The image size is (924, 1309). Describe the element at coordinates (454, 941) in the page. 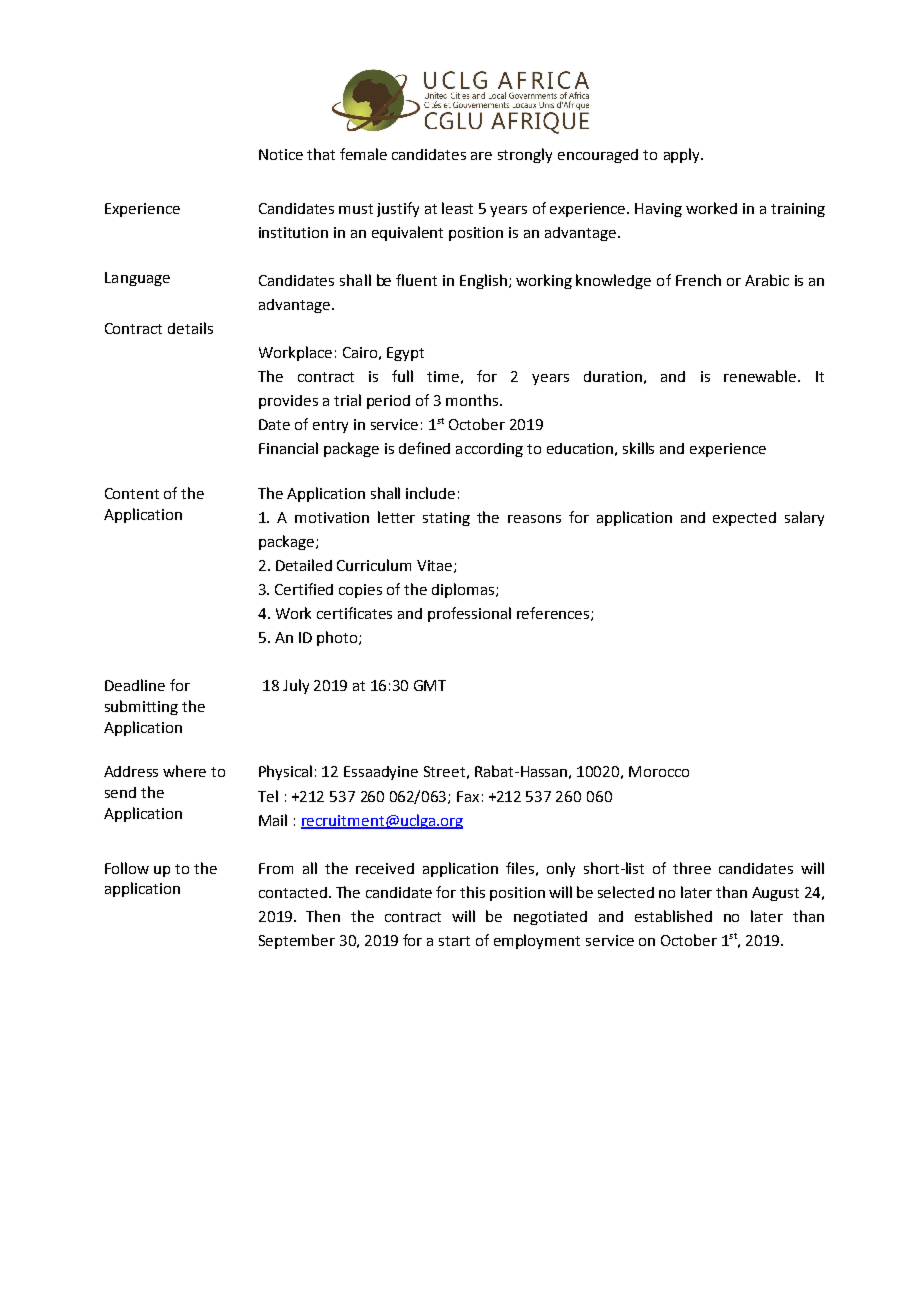

I see `start` at that location.
